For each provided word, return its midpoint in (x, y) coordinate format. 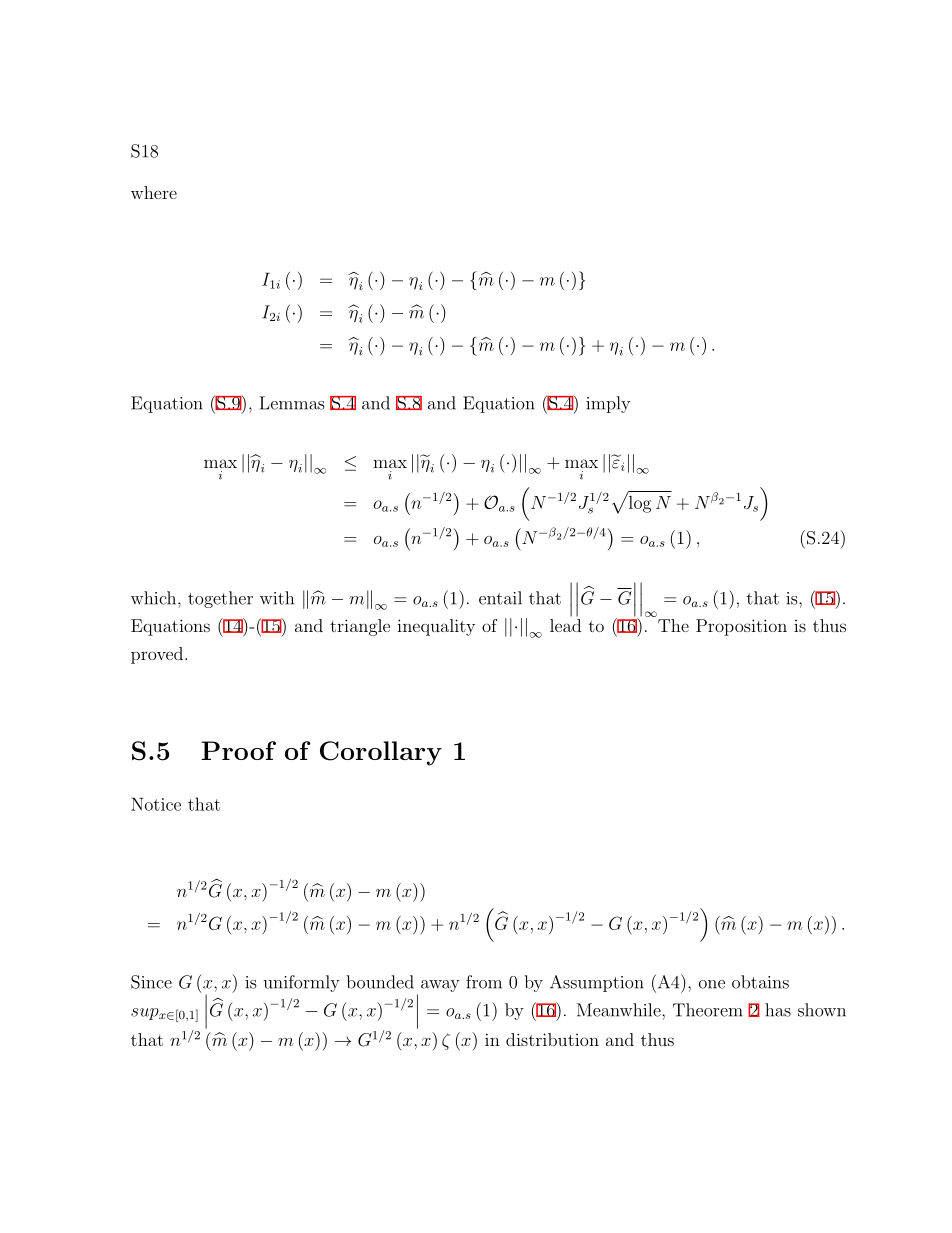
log (638, 503)
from (484, 982)
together (220, 599)
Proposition (741, 627)
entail (500, 598)
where (154, 192)
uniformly (301, 983)
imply (608, 404)
